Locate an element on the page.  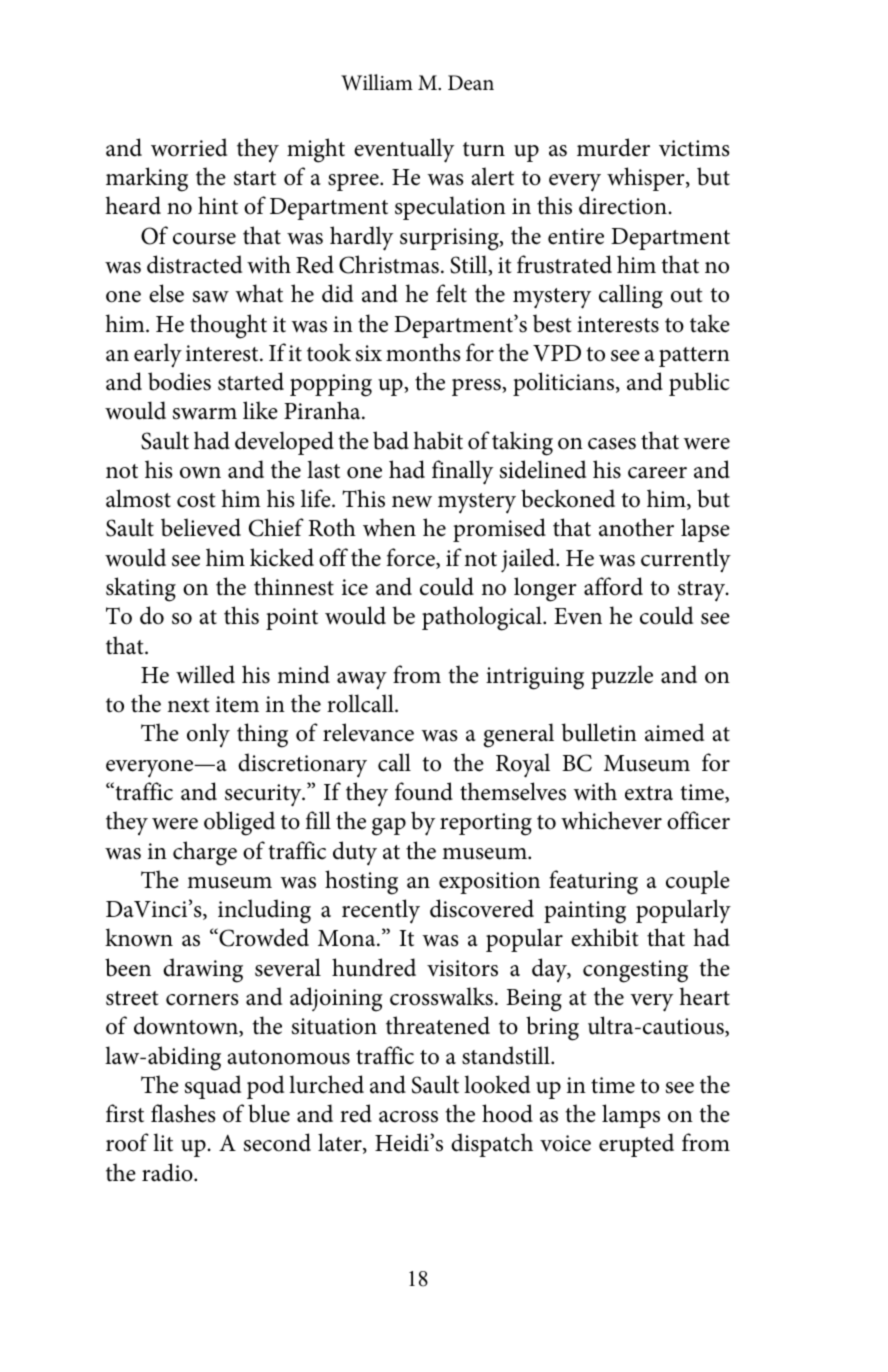
murder is located at coordinates (613, 147).
